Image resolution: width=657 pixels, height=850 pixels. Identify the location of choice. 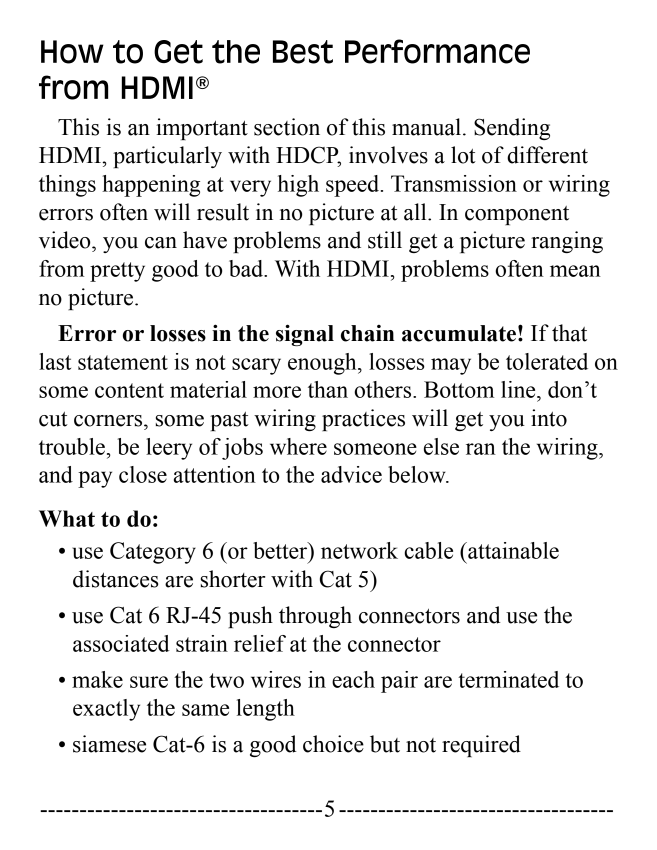
(333, 744).
